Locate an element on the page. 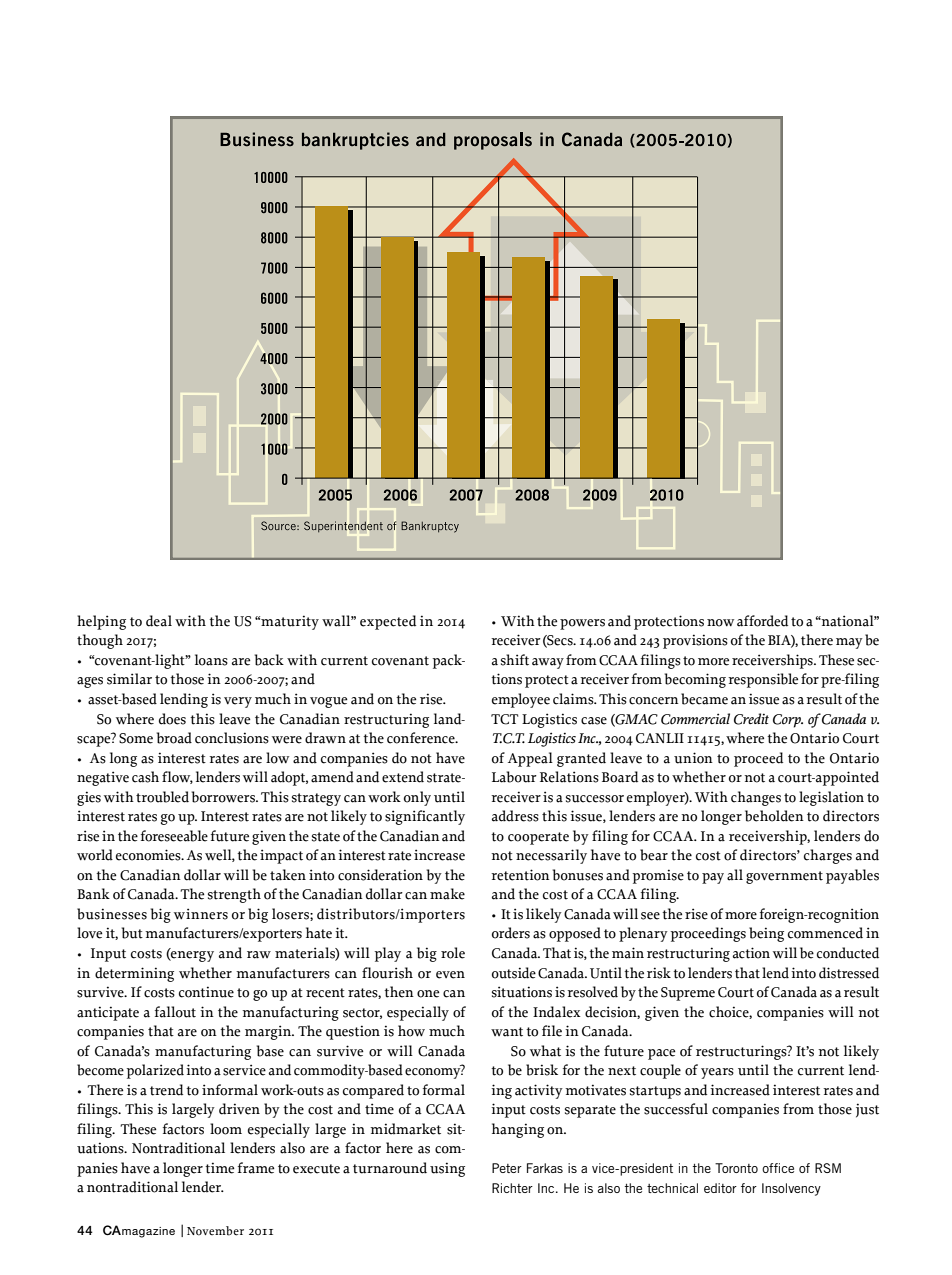 Image resolution: width=952 pixels, height=1275 pixels. winners is located at coordinates (201, 914).
